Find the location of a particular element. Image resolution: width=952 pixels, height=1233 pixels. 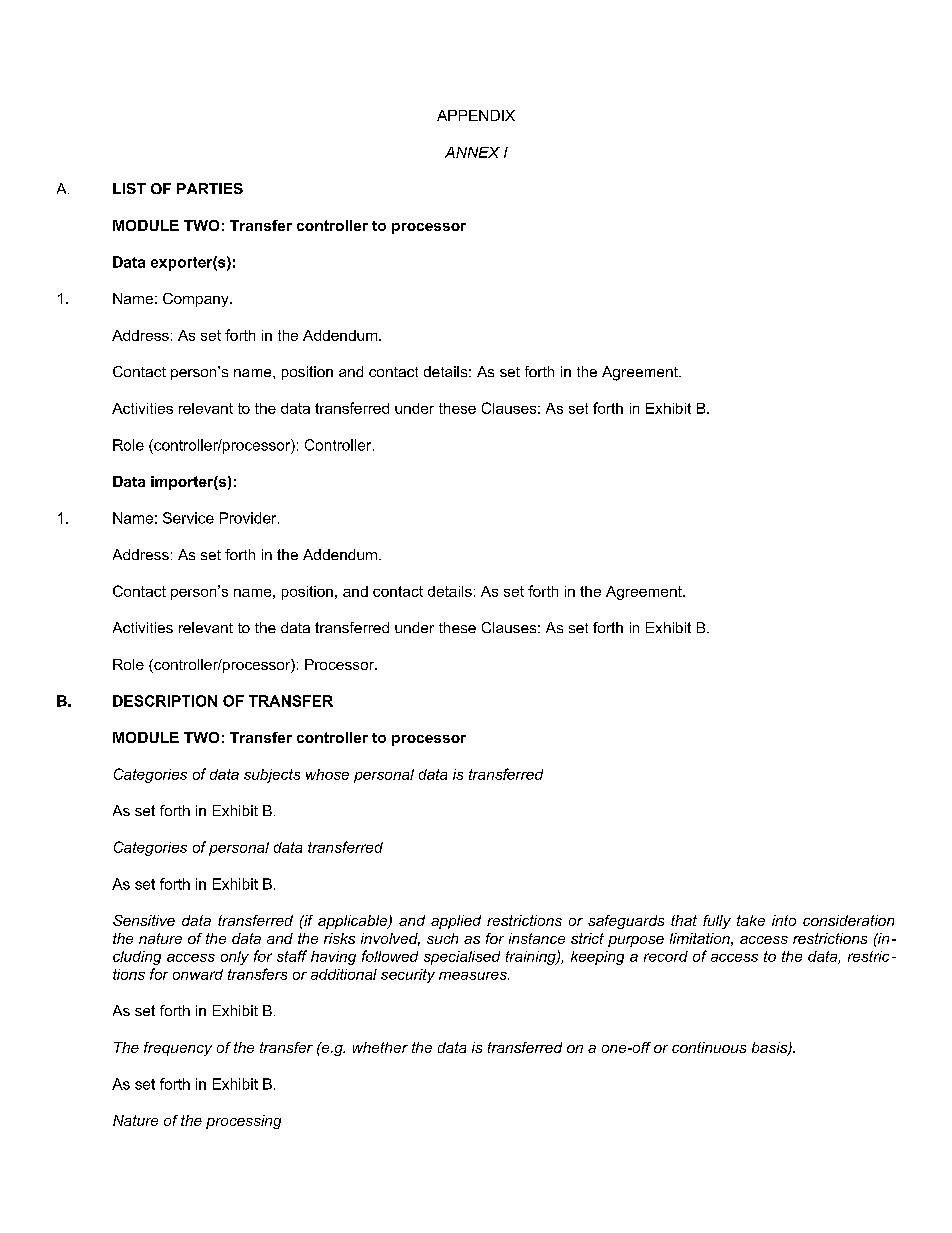

Provider is located at coordinates (249, 518).
